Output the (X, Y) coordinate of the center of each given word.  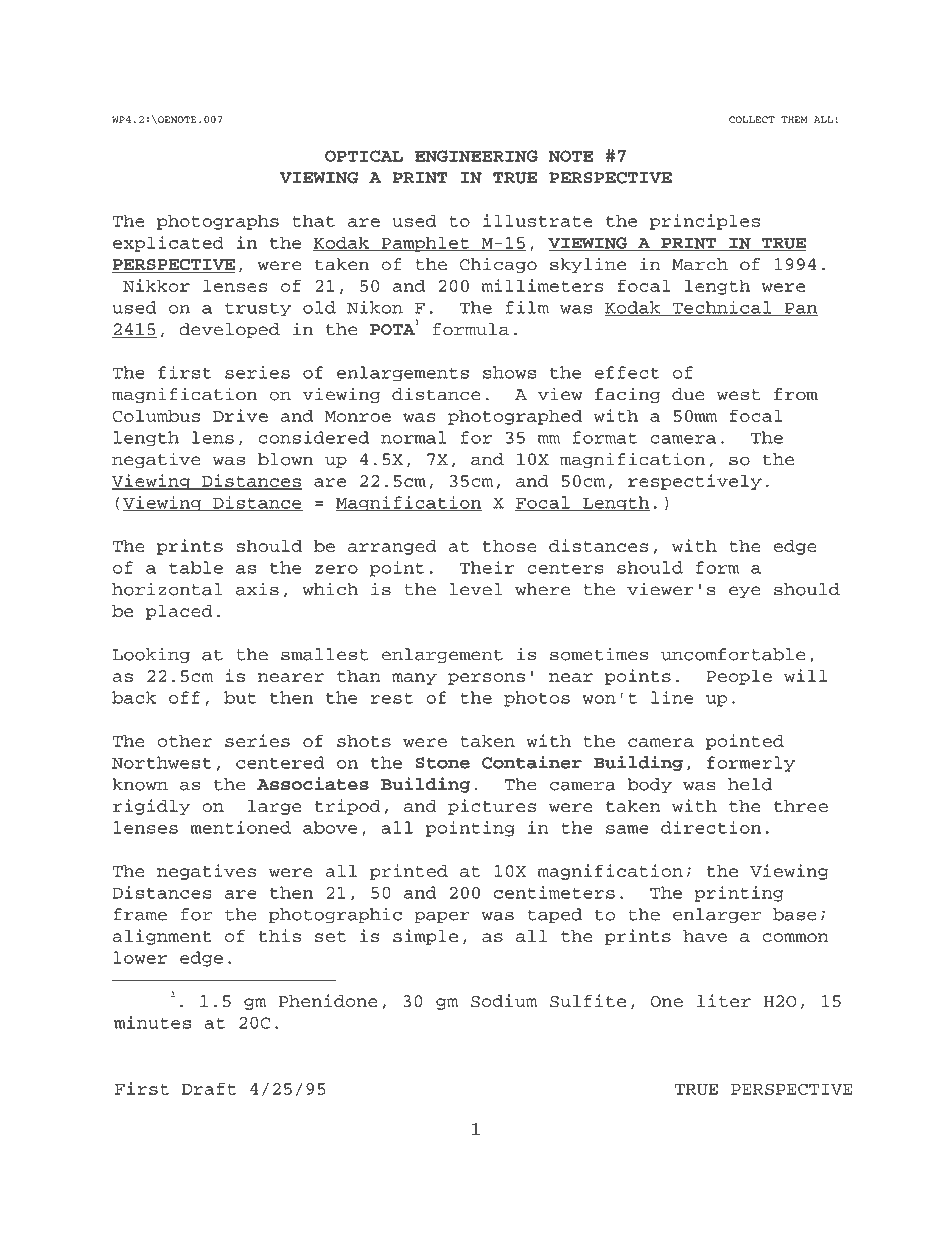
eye (745, 592)
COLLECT (752, 119)
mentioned (240, 827)
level (476, 589)
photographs (218, 222)
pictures (492, 807)
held (750, 784)
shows (509, 372)
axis (257, 589)
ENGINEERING (476, 156)
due (688, 394)
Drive (240, 415)
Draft (209, 1088)
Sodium (504, 1001)
